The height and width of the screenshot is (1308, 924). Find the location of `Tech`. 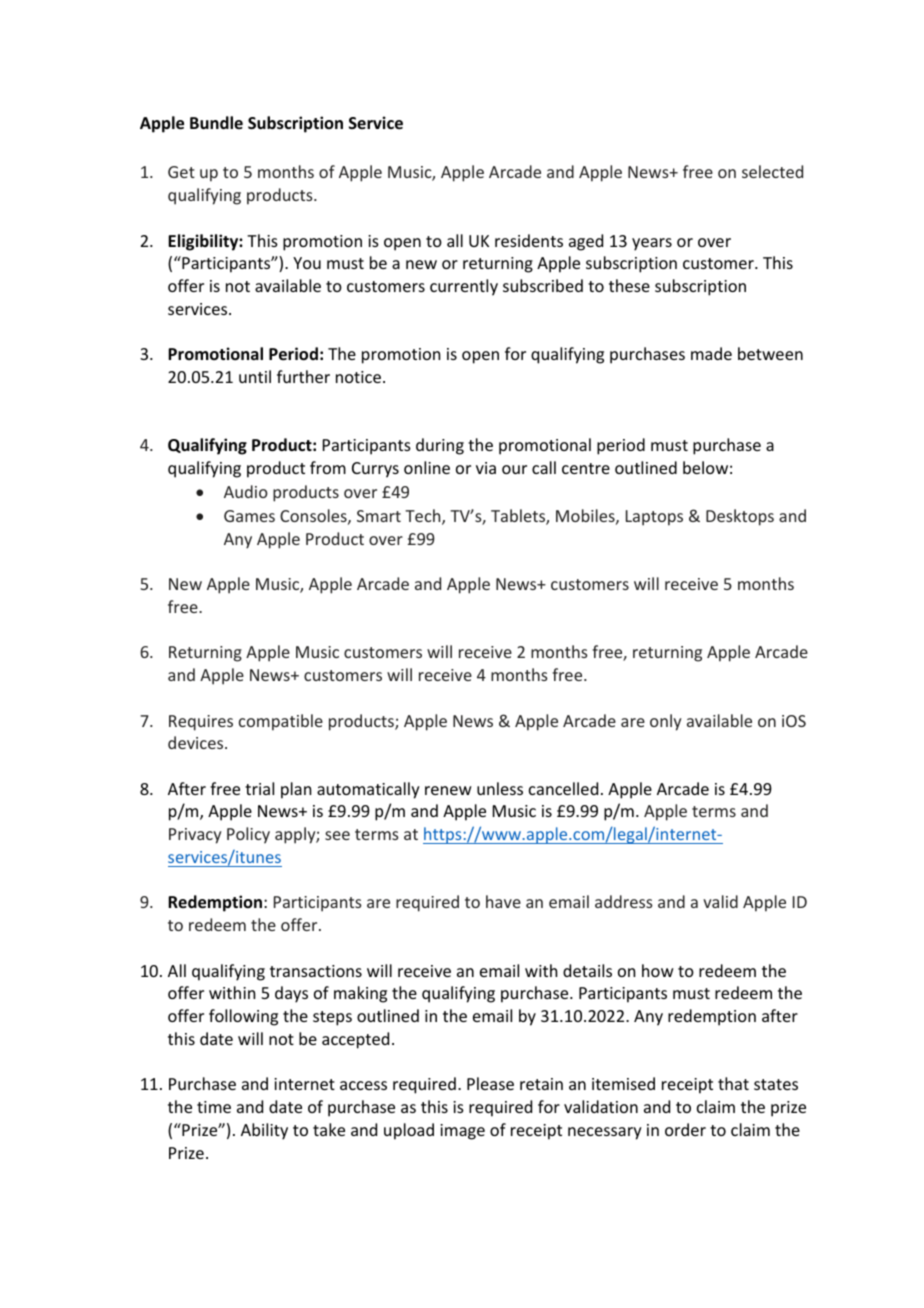

Tech is located at coordinates (424, 517).
